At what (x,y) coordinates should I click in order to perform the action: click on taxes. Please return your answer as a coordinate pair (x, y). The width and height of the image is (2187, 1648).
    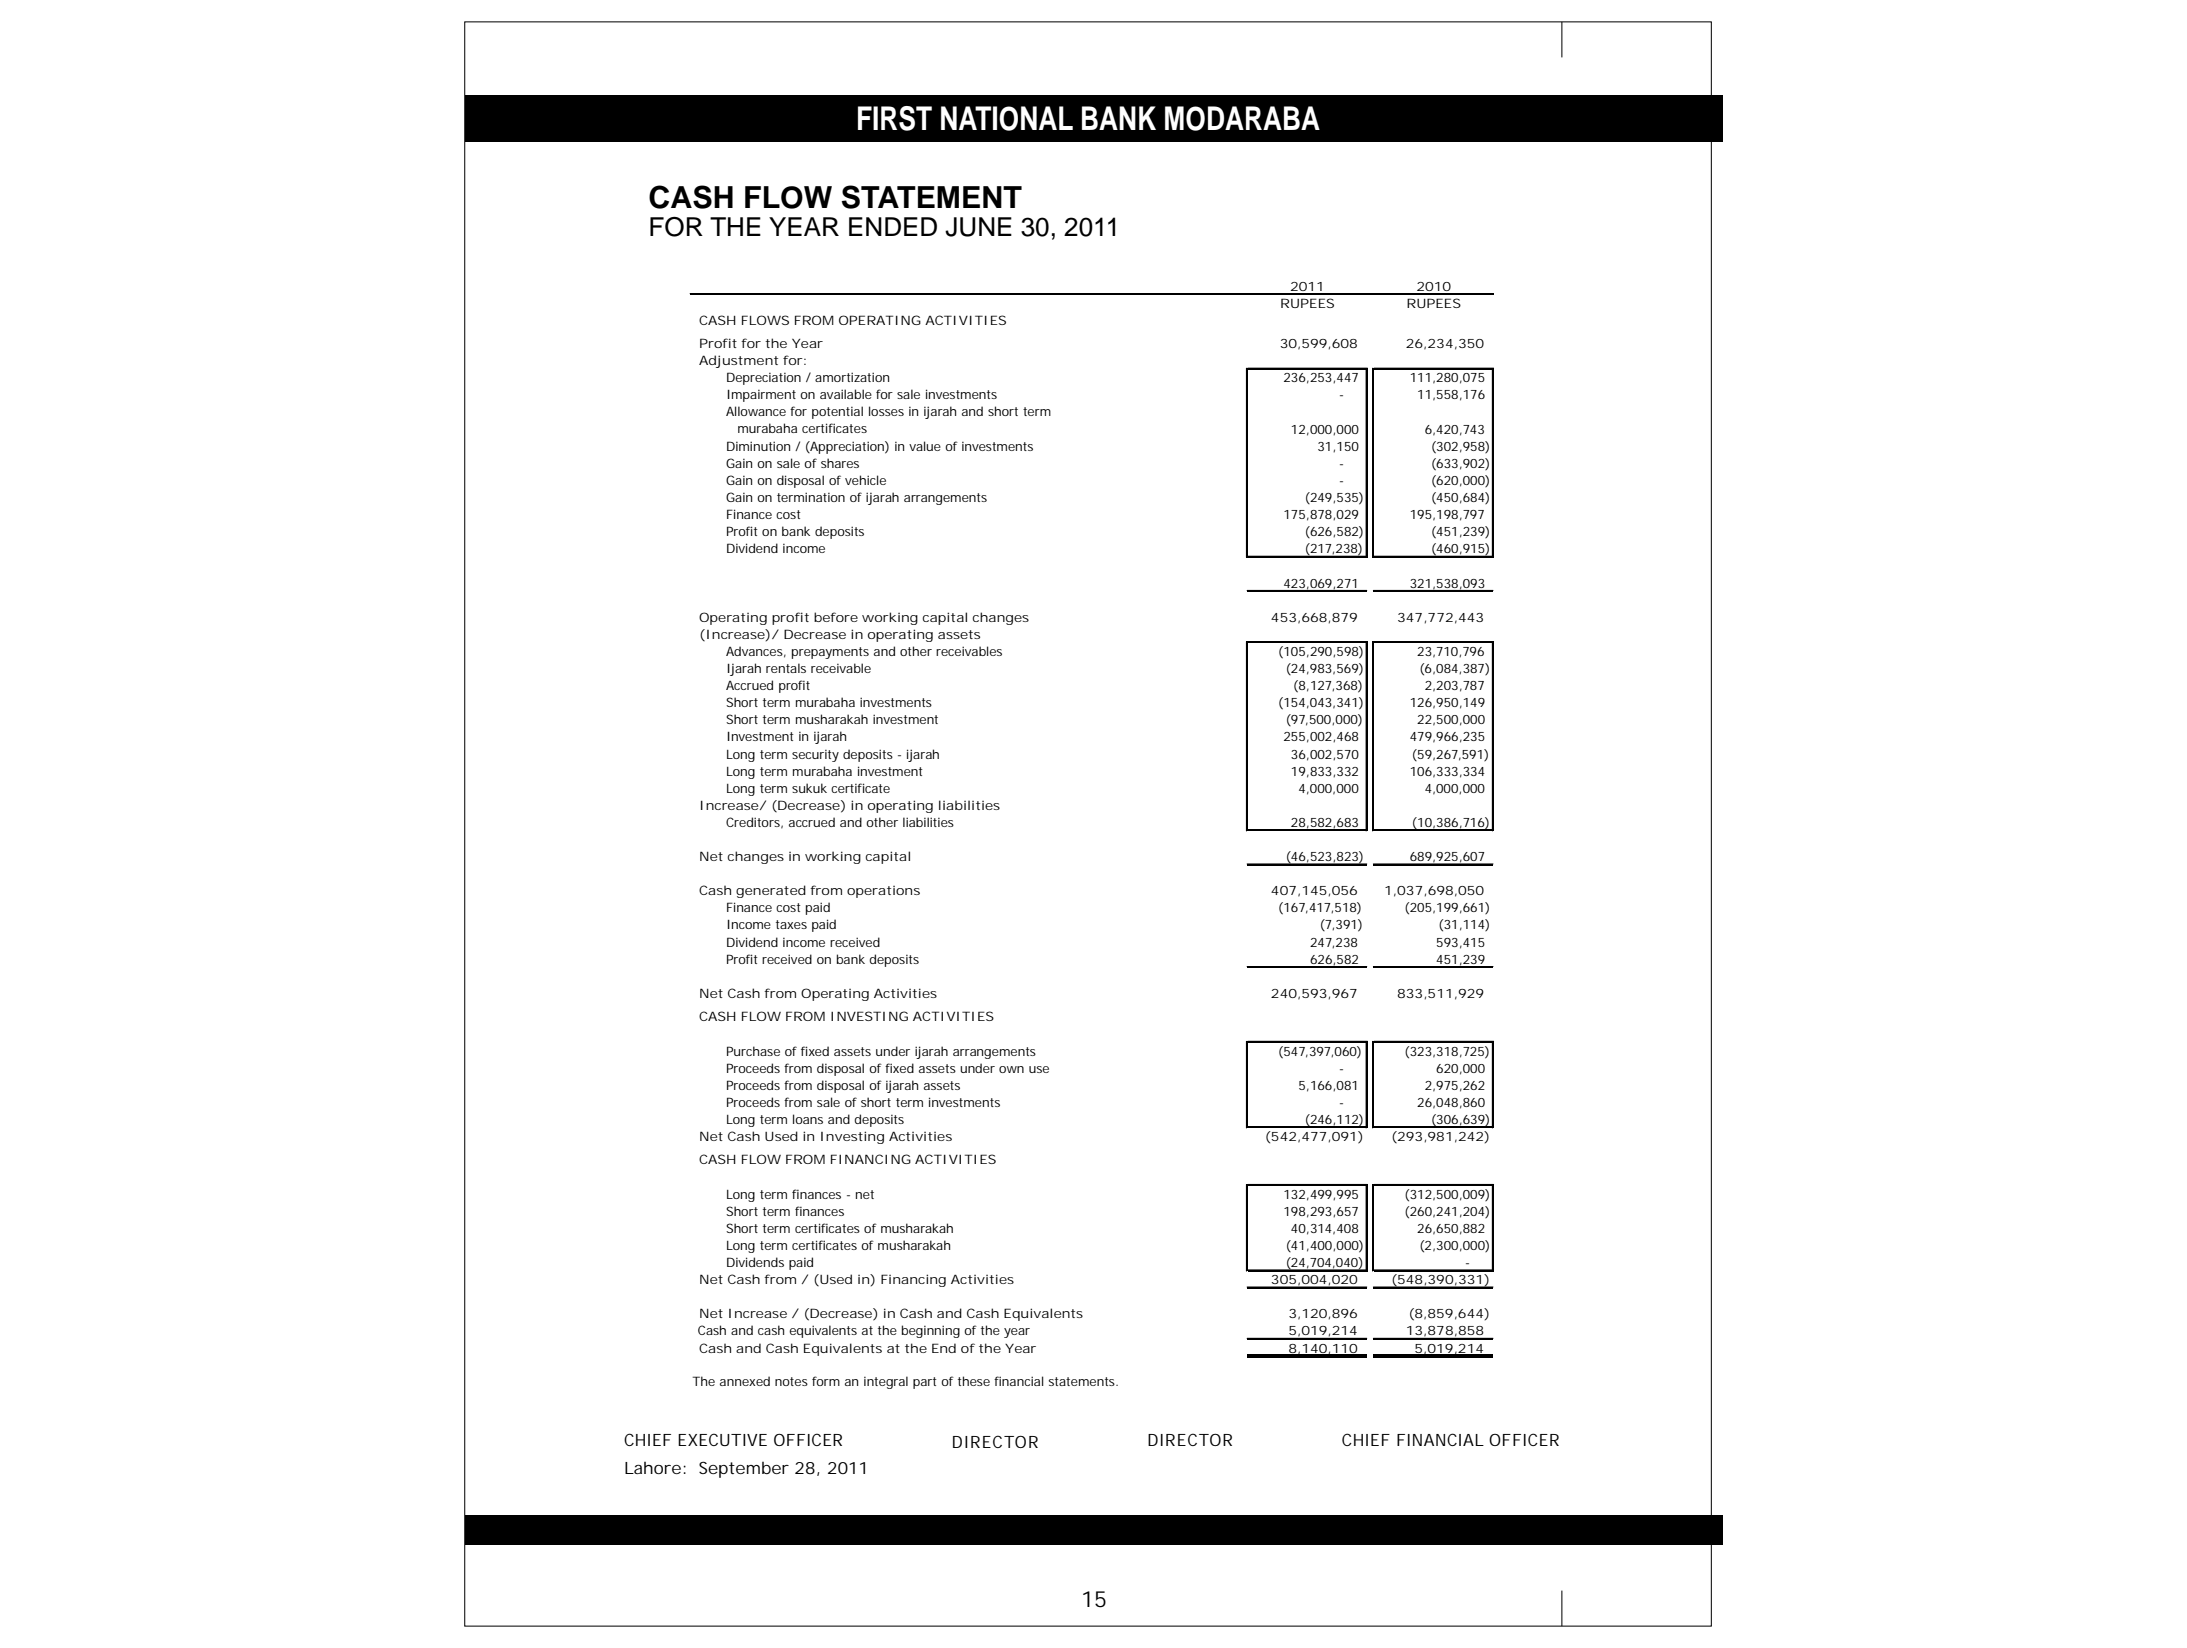
    Looking at the image, I should click on (791, 924).
